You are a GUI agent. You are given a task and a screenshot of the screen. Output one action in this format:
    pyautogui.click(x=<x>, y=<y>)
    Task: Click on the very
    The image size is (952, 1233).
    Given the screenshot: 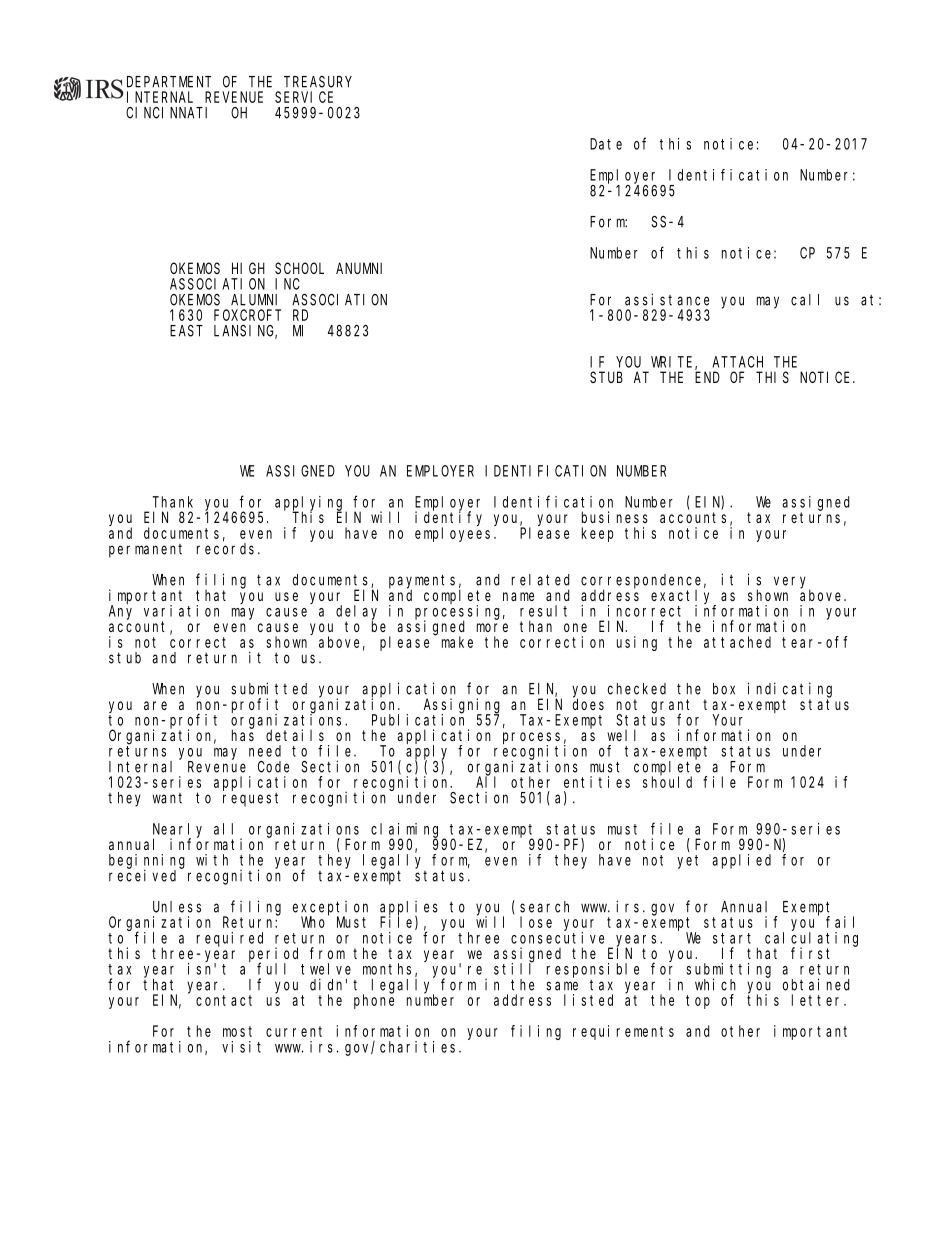 What is the action you would take?
    pyautogui.click(x=792, y=583)
